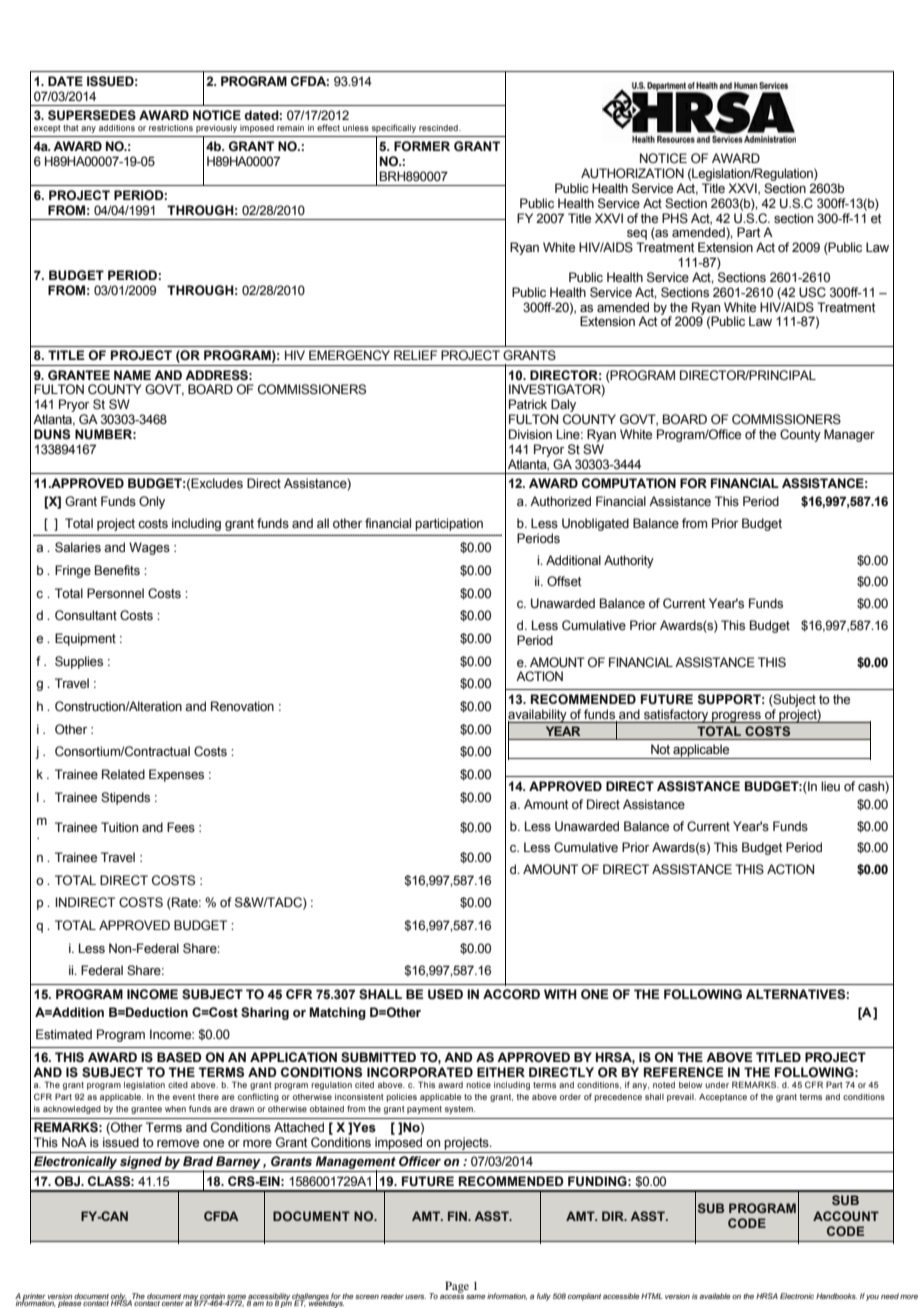 The image size is (924, 1308). Describe the element at coordinates (141, 1164) in the page. I see `signed` at that location.
